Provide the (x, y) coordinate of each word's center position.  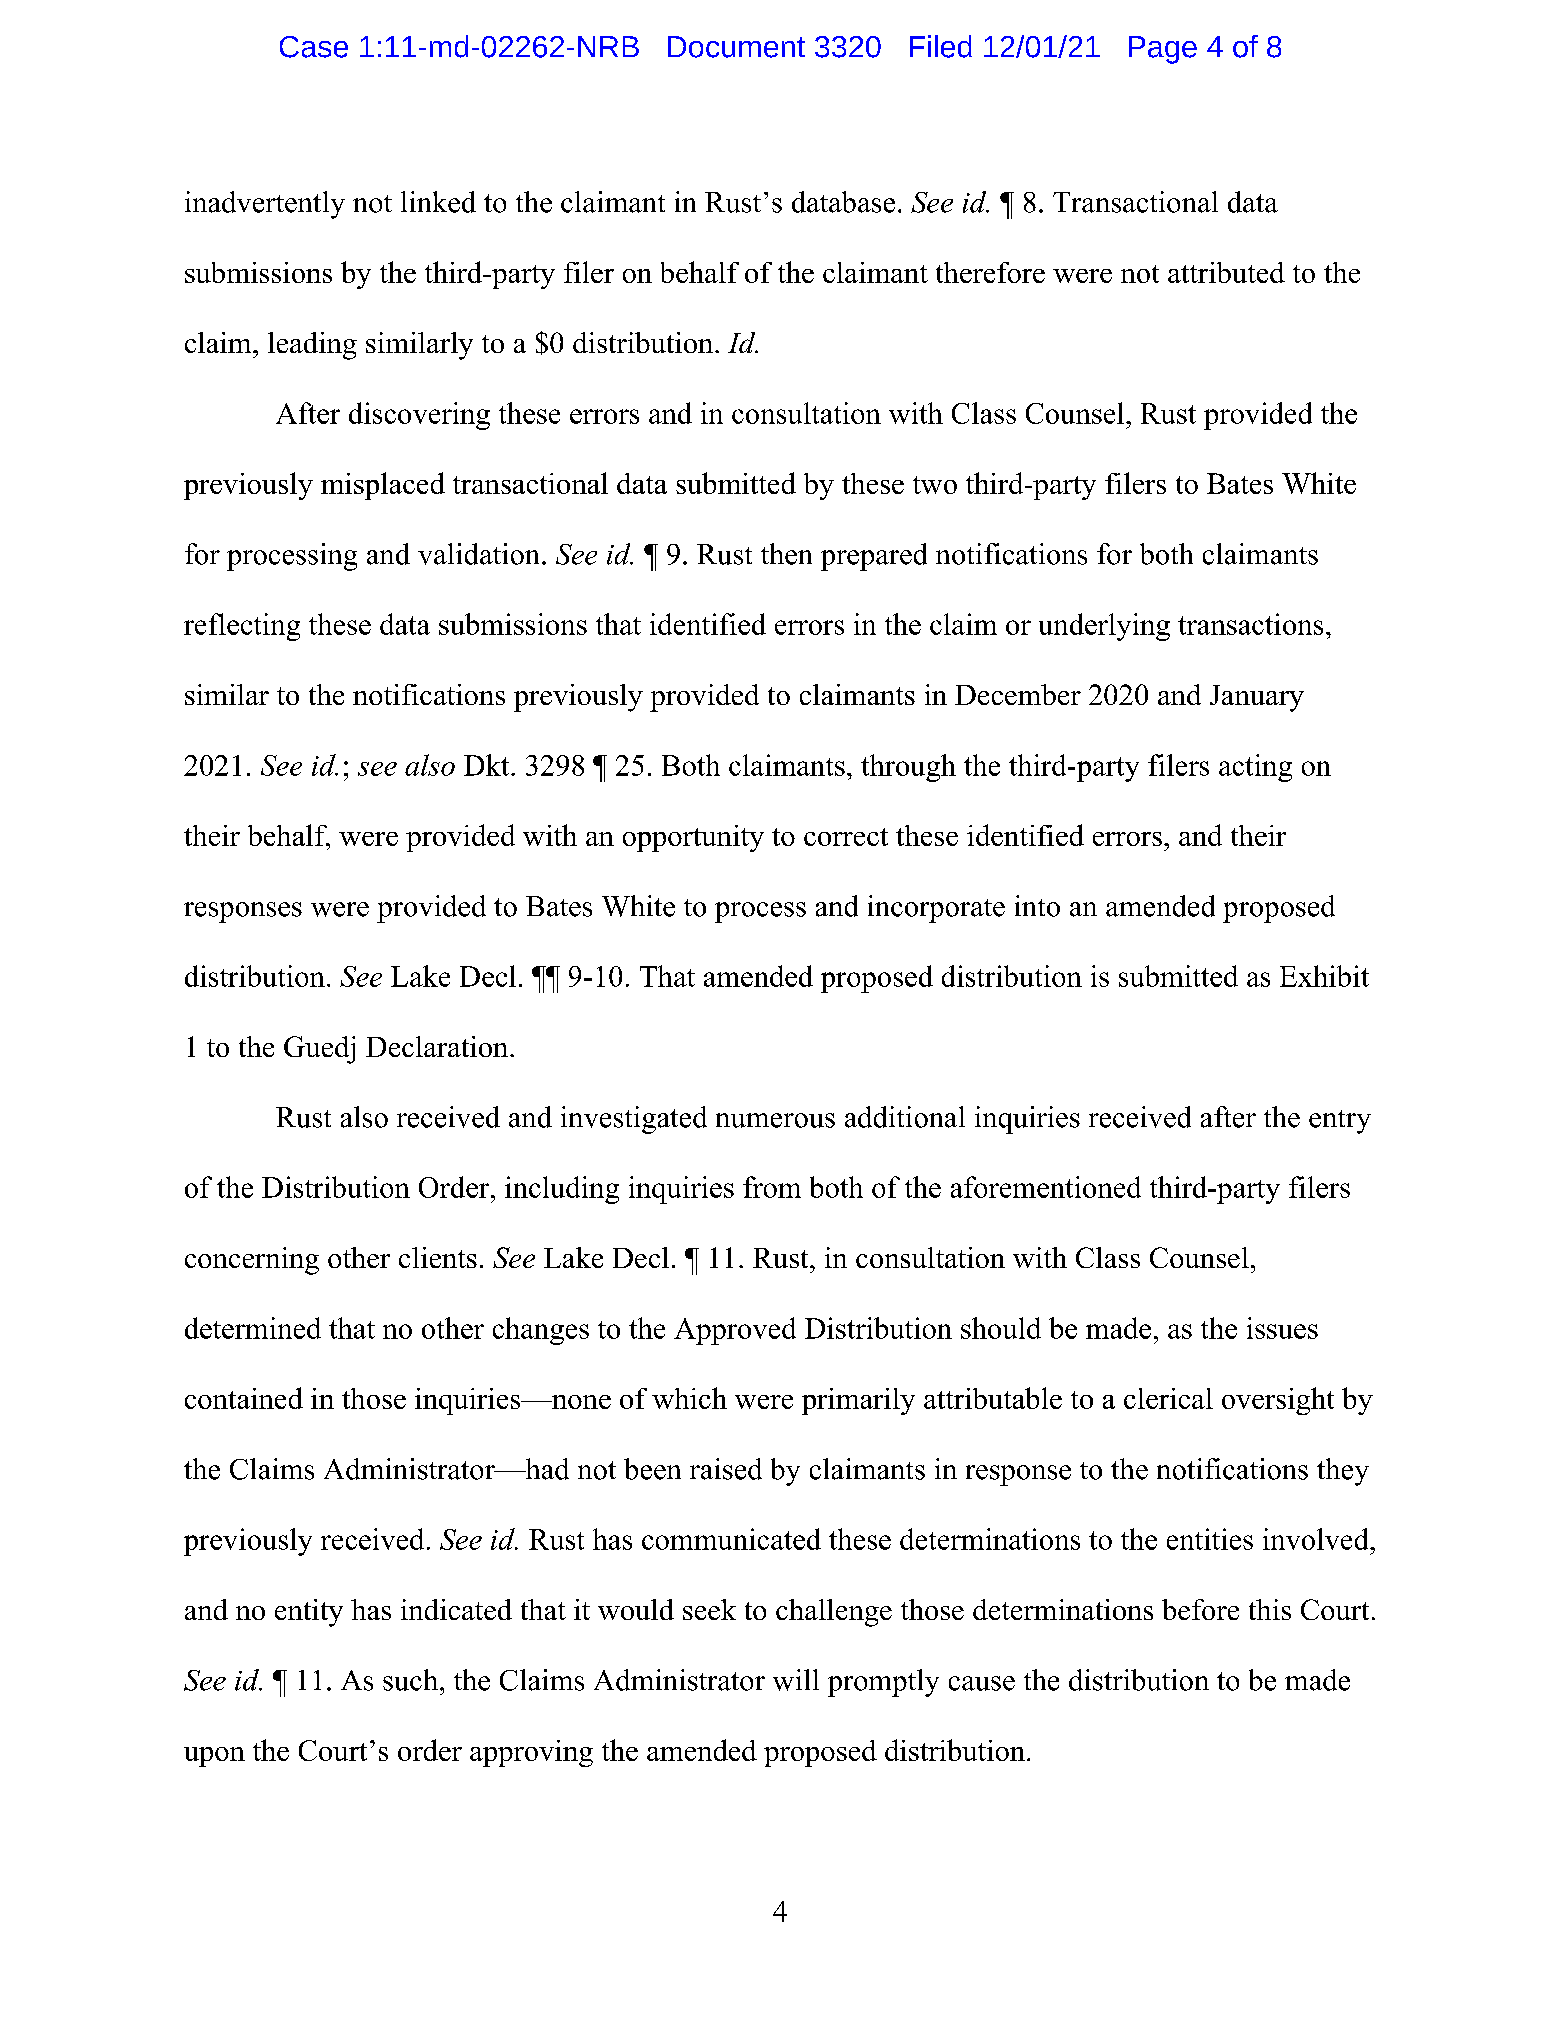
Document (736, 47)
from (772, 1187)
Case (314, 47)
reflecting (242, 627)
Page (1163, 50)
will (796, 1680)
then (786, 554)
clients (438, 1257)
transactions (1250, 624)
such (412, 1680)
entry (1340, 1122)
